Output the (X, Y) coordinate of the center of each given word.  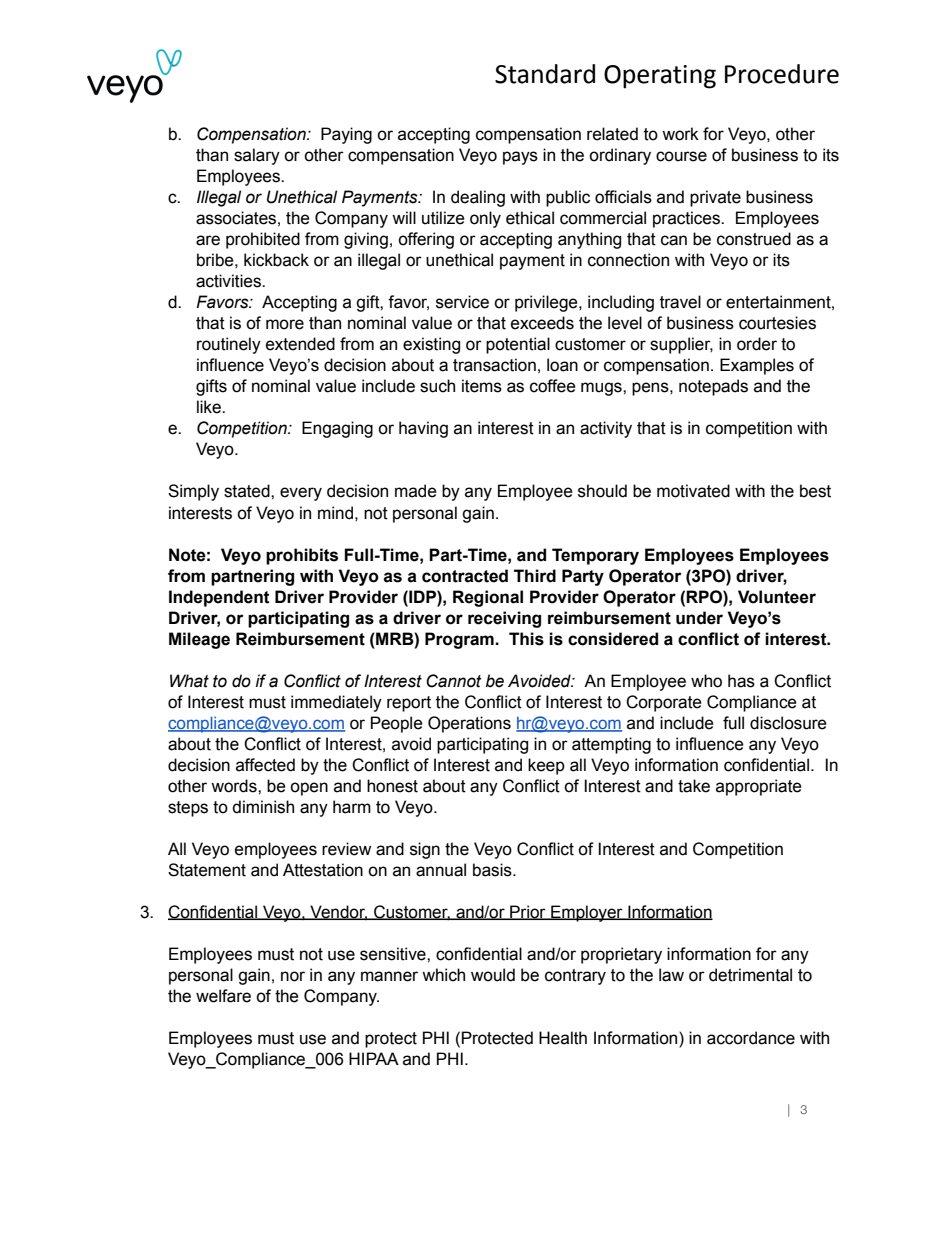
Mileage (199, 640)
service (462, 302)
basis (493, 870)
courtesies (777, 323)
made (416, 491)
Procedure (782, 74)
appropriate (759, 787)
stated (248, 491)
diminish (263, 807)
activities (229, 281)
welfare (223, 996)
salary (257, 156)
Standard (545, 74)
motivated (693, 491)
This (526, 639)
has (741, 681)
